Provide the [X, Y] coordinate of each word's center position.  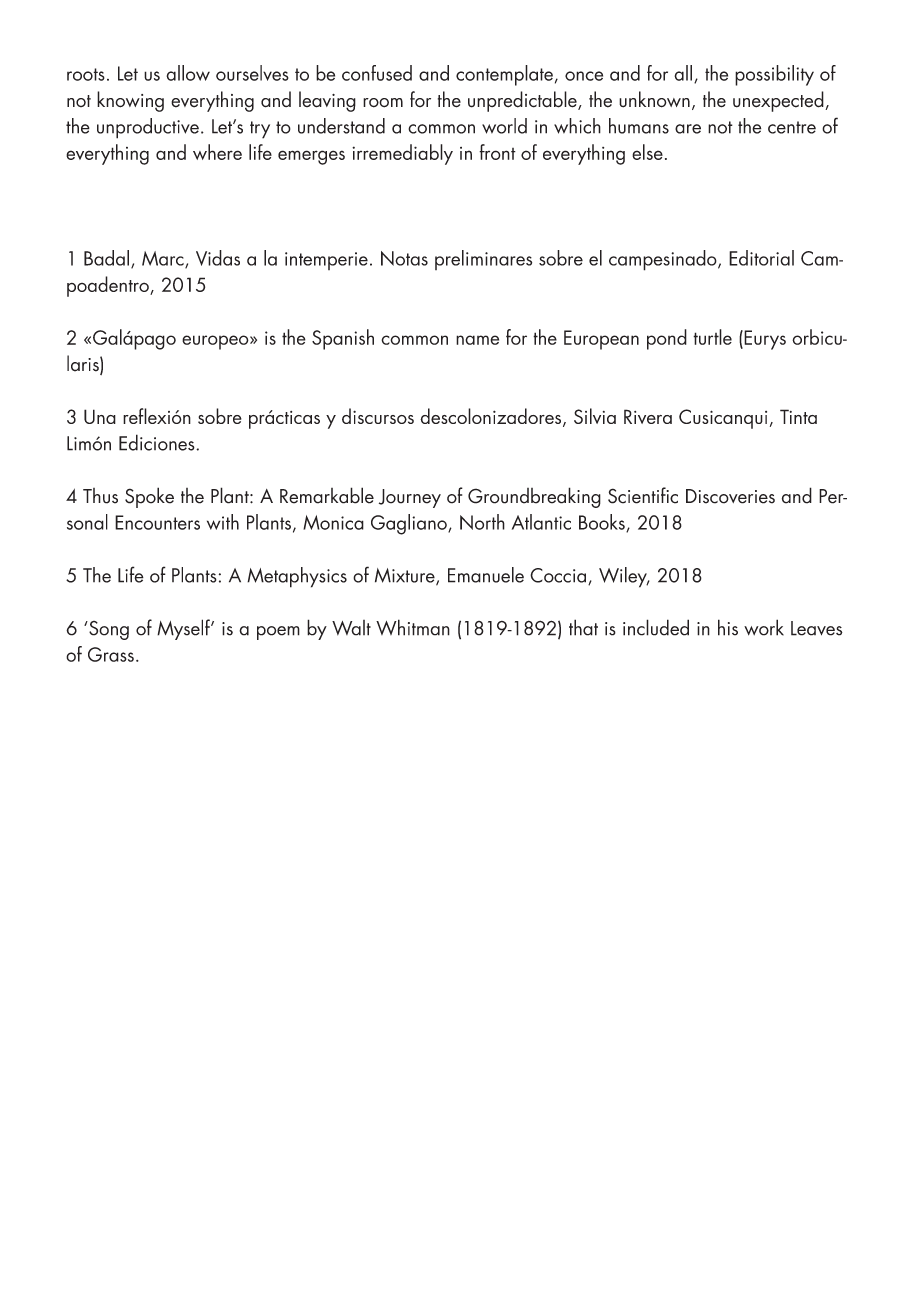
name [477, 340]
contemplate [504, 75]
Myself [184, 629]
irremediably [402, 154]
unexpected [779, 101]
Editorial [761, 258]
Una [100, 416]
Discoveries [730, 496]
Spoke [149, 497]
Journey [410, 498]
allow [188, 73]
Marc [164, 259]
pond [667, 339]
